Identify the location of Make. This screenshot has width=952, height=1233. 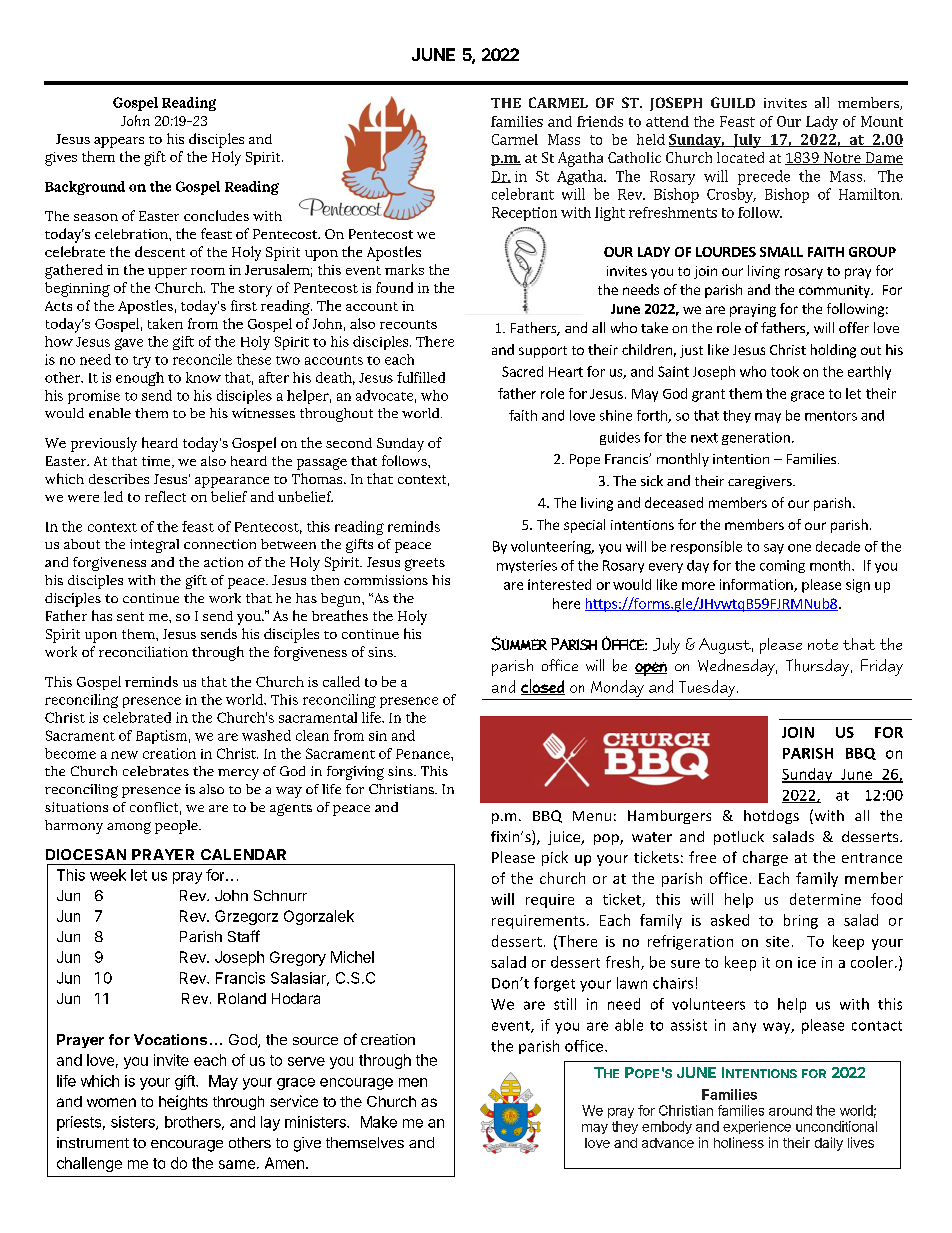
(379, 1122).
